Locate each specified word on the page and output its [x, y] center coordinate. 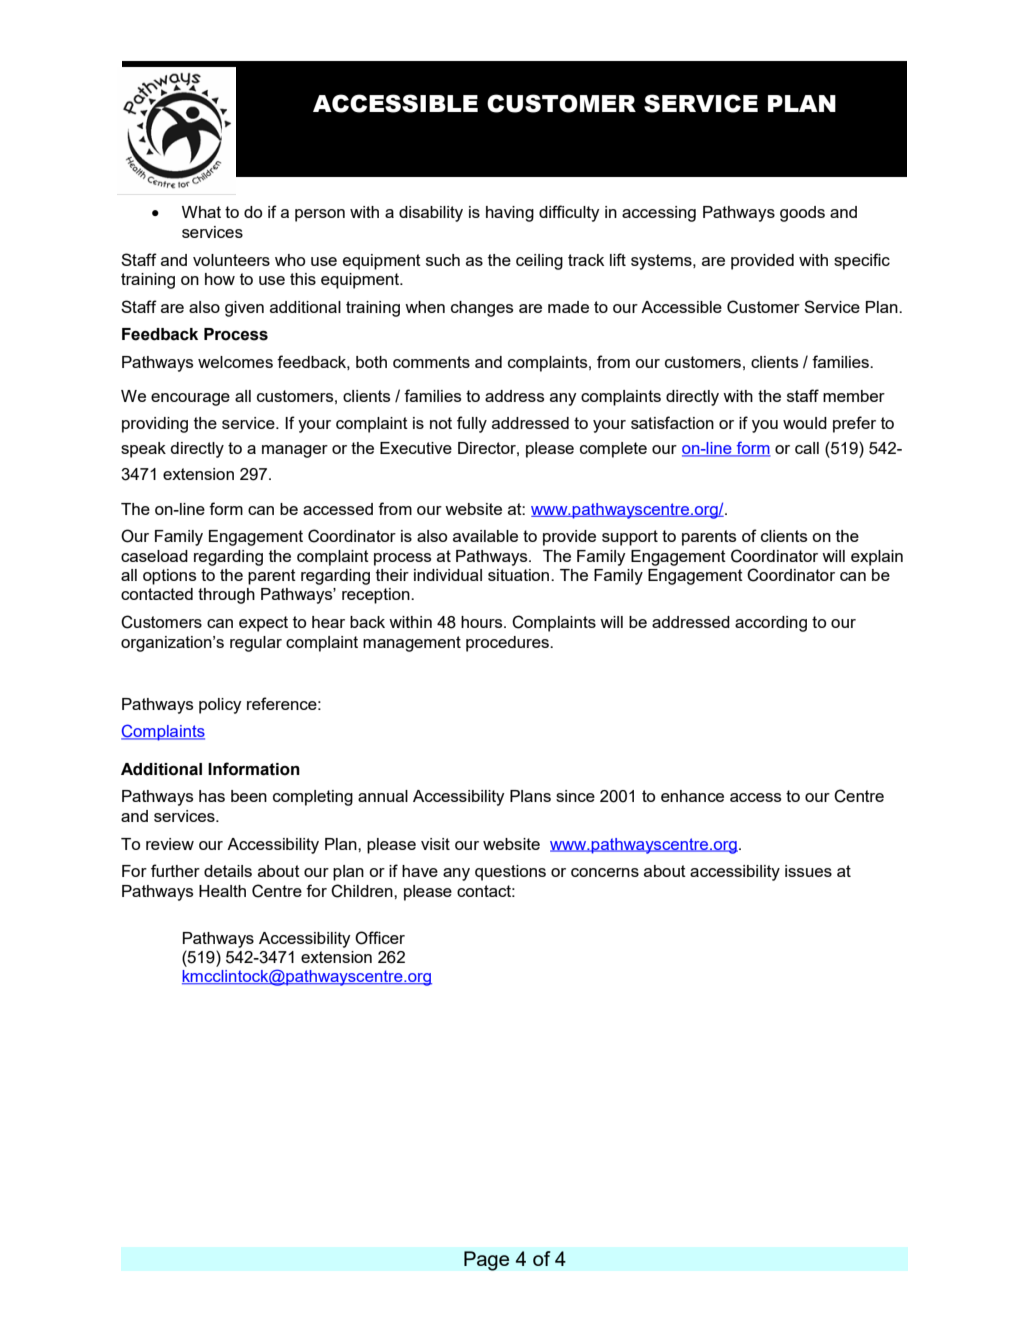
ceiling [539, 262]
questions [510, 873]
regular [256, 644]
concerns [605, 872]
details [228, 871]
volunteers [231, 260]
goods [802, 214]
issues [808, 871]
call [807, 448]
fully [472, 424]
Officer [380, 938]
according [771, 624]
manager [295, 451]
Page [487, 1261]
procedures [508, 644]
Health [222, 891]
